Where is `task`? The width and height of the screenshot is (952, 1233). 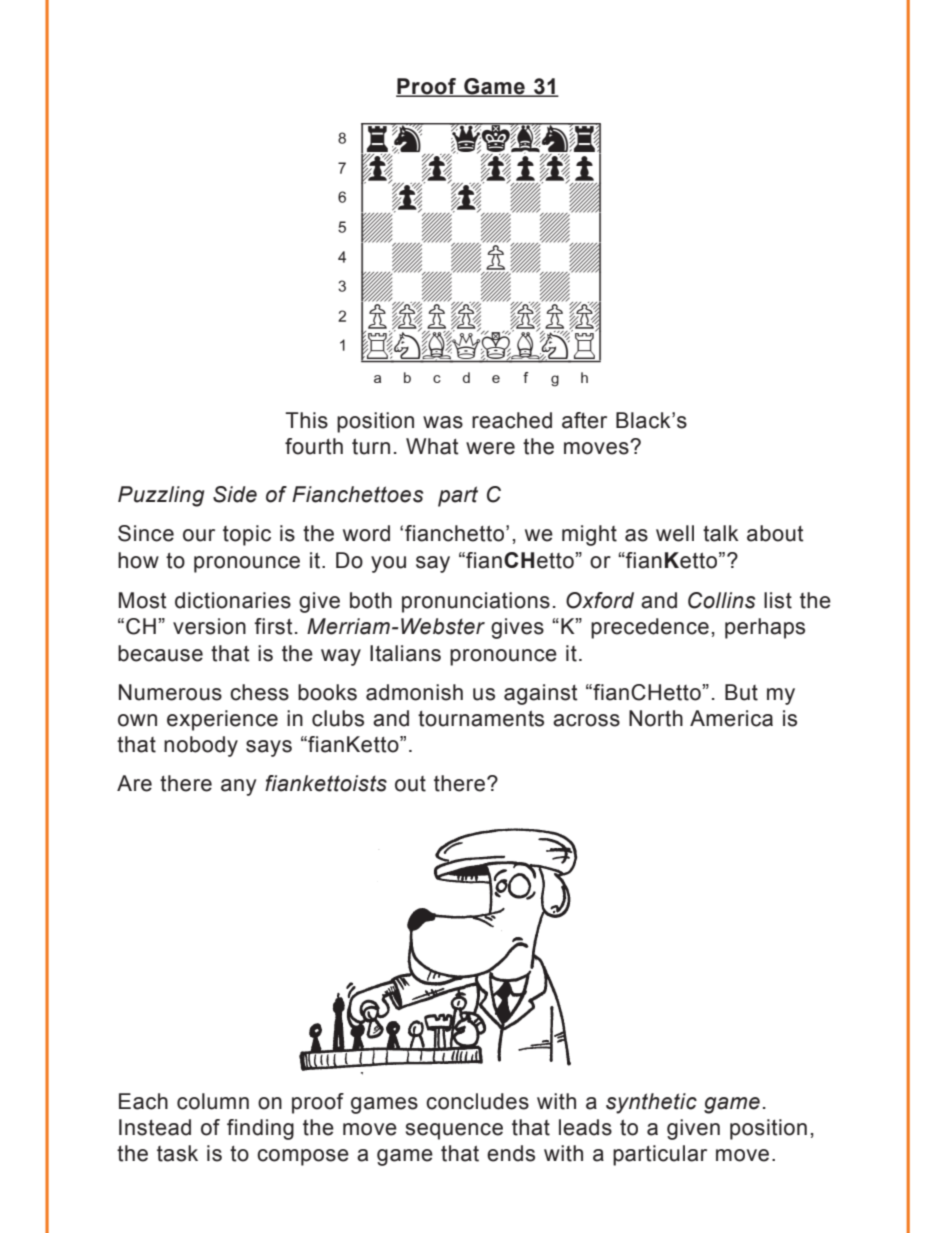 task is located at coordinates (177, 1153).
